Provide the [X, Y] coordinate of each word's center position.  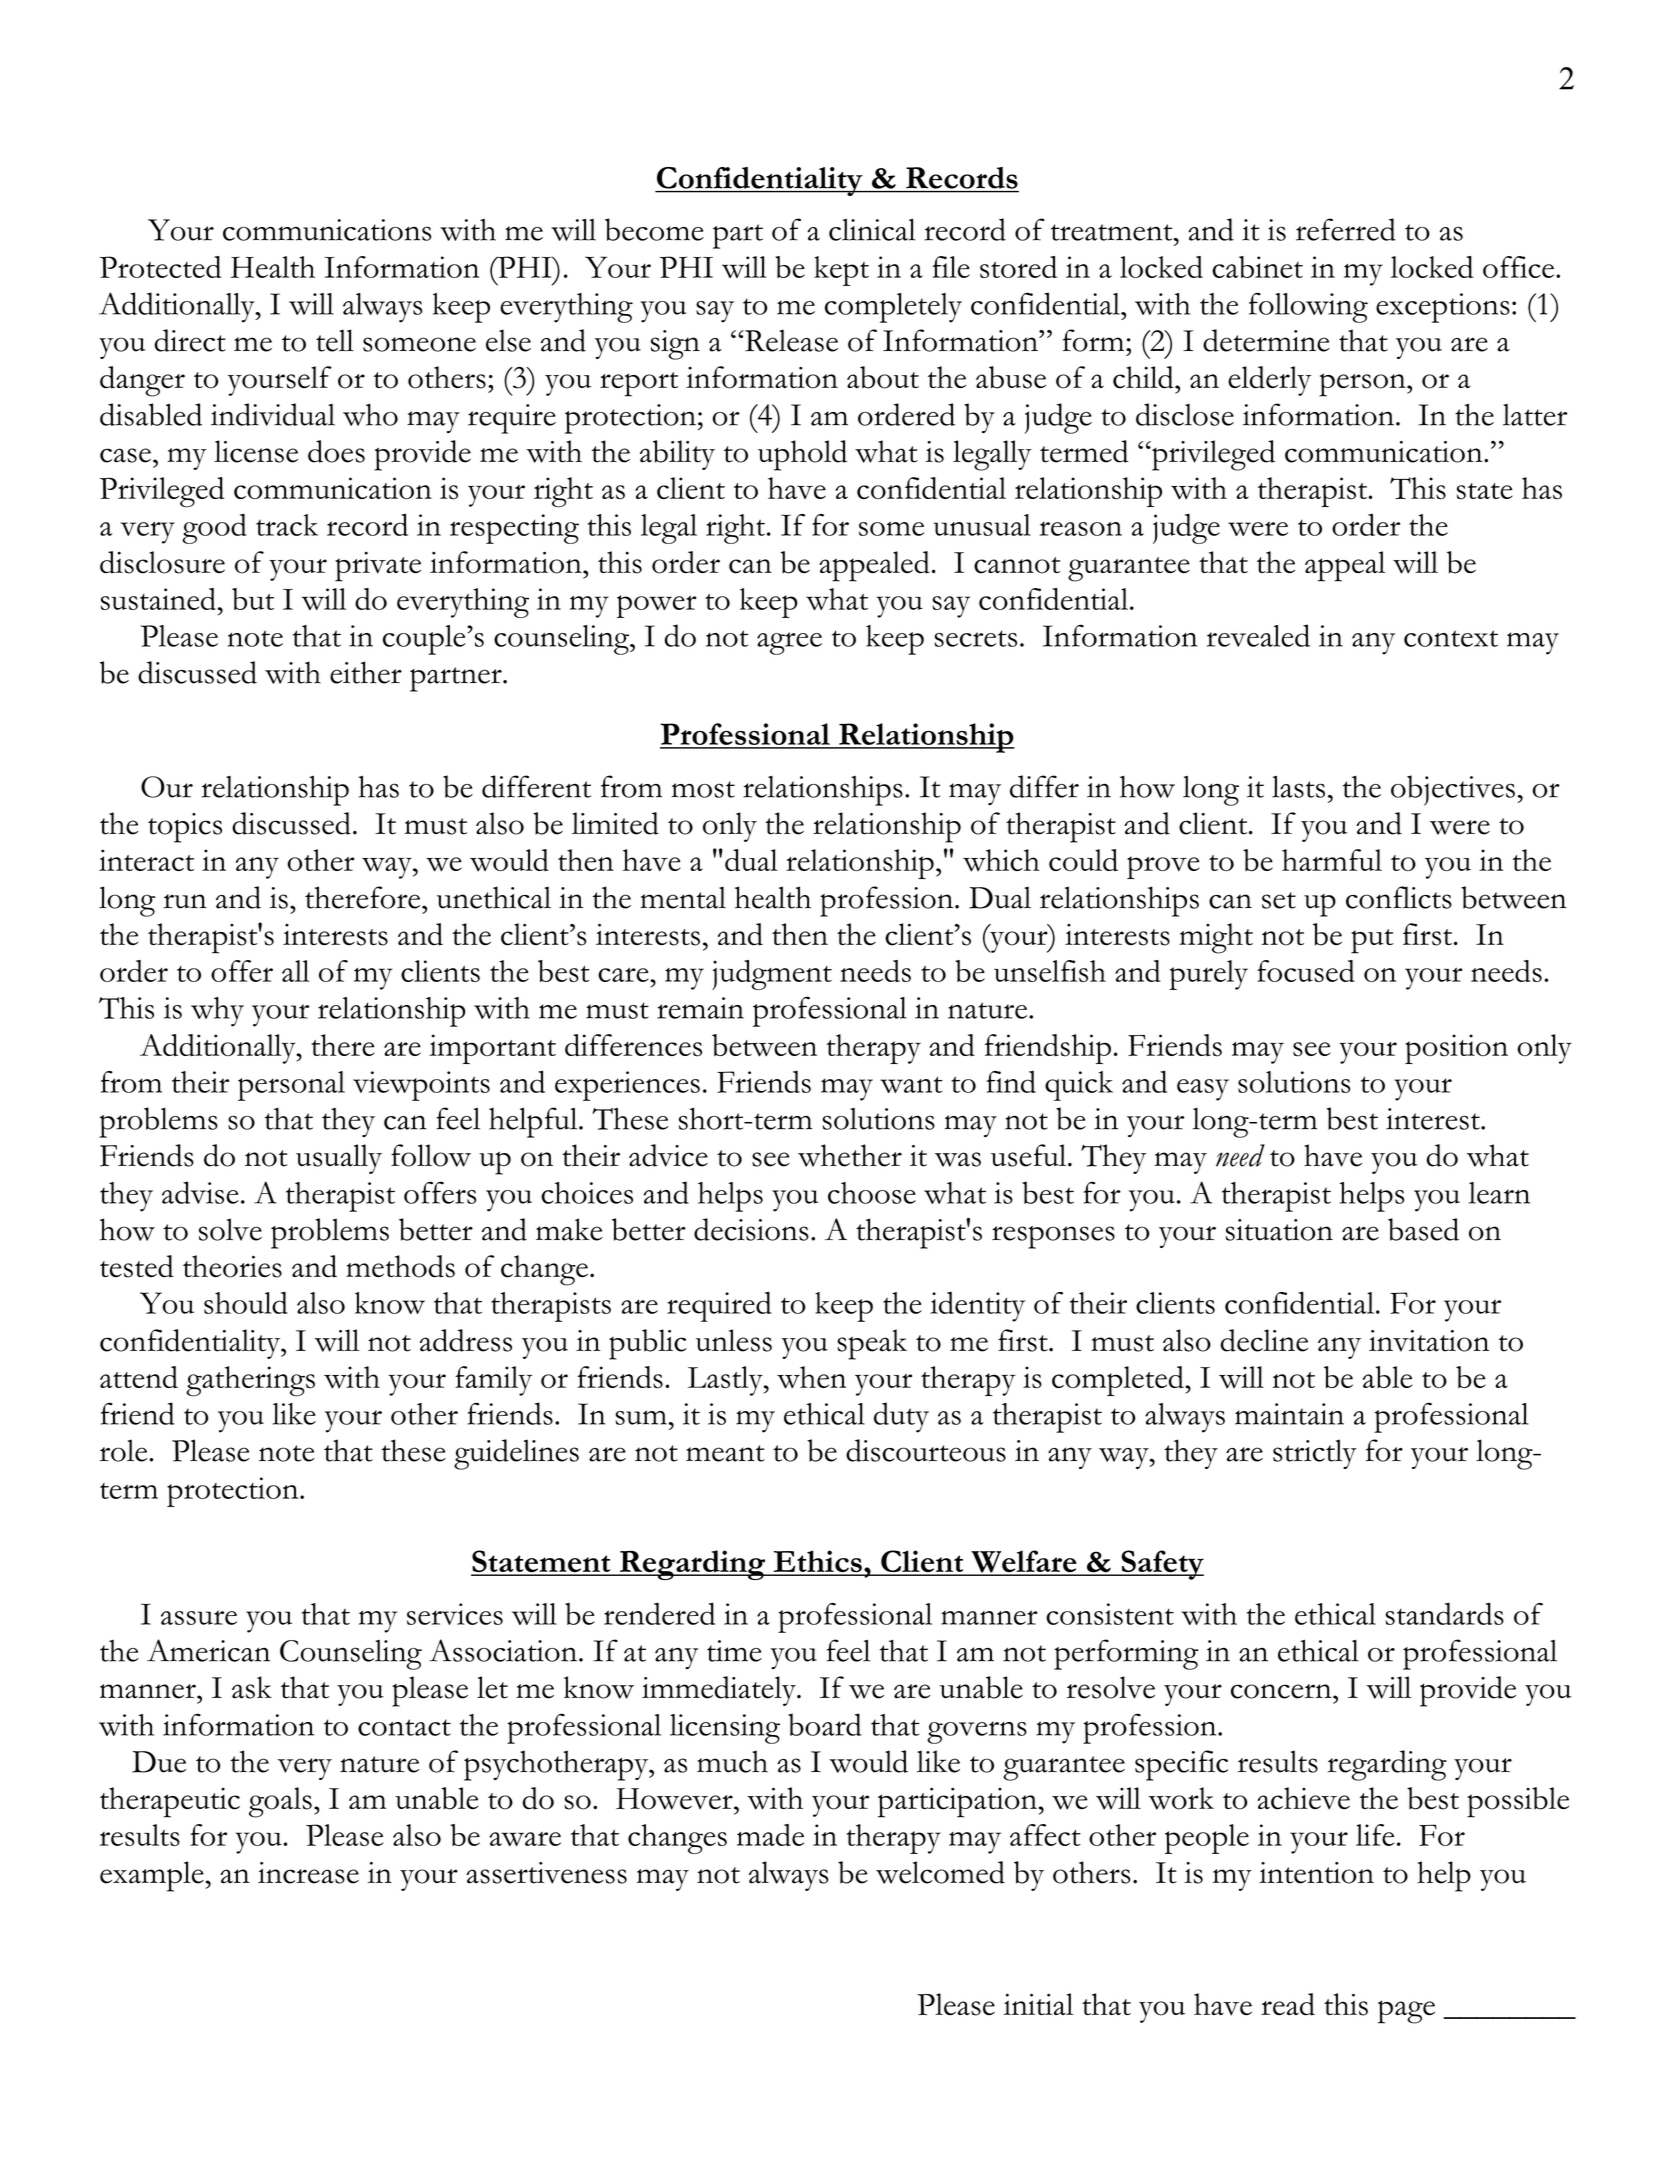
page [1406, 2012]
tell [335, 340]
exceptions [1443, 308]
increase [308, 1873]
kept [841, 271]
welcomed [940, 1872]
